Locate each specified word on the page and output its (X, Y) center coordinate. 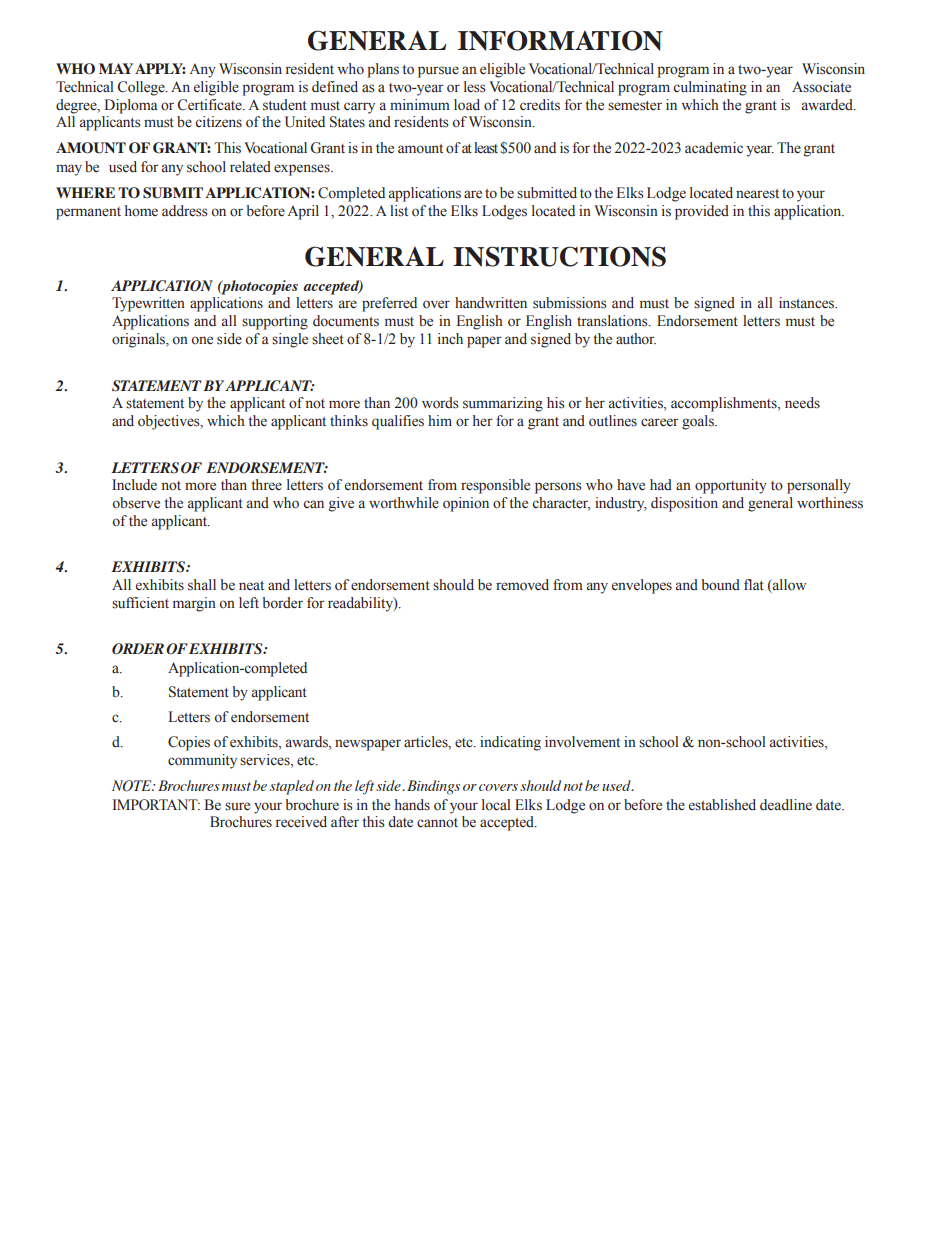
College (142, 88)
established (722, 805)
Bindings (433, 787)
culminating (710, 88)
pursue (438, 72)
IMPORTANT (156, 805)
